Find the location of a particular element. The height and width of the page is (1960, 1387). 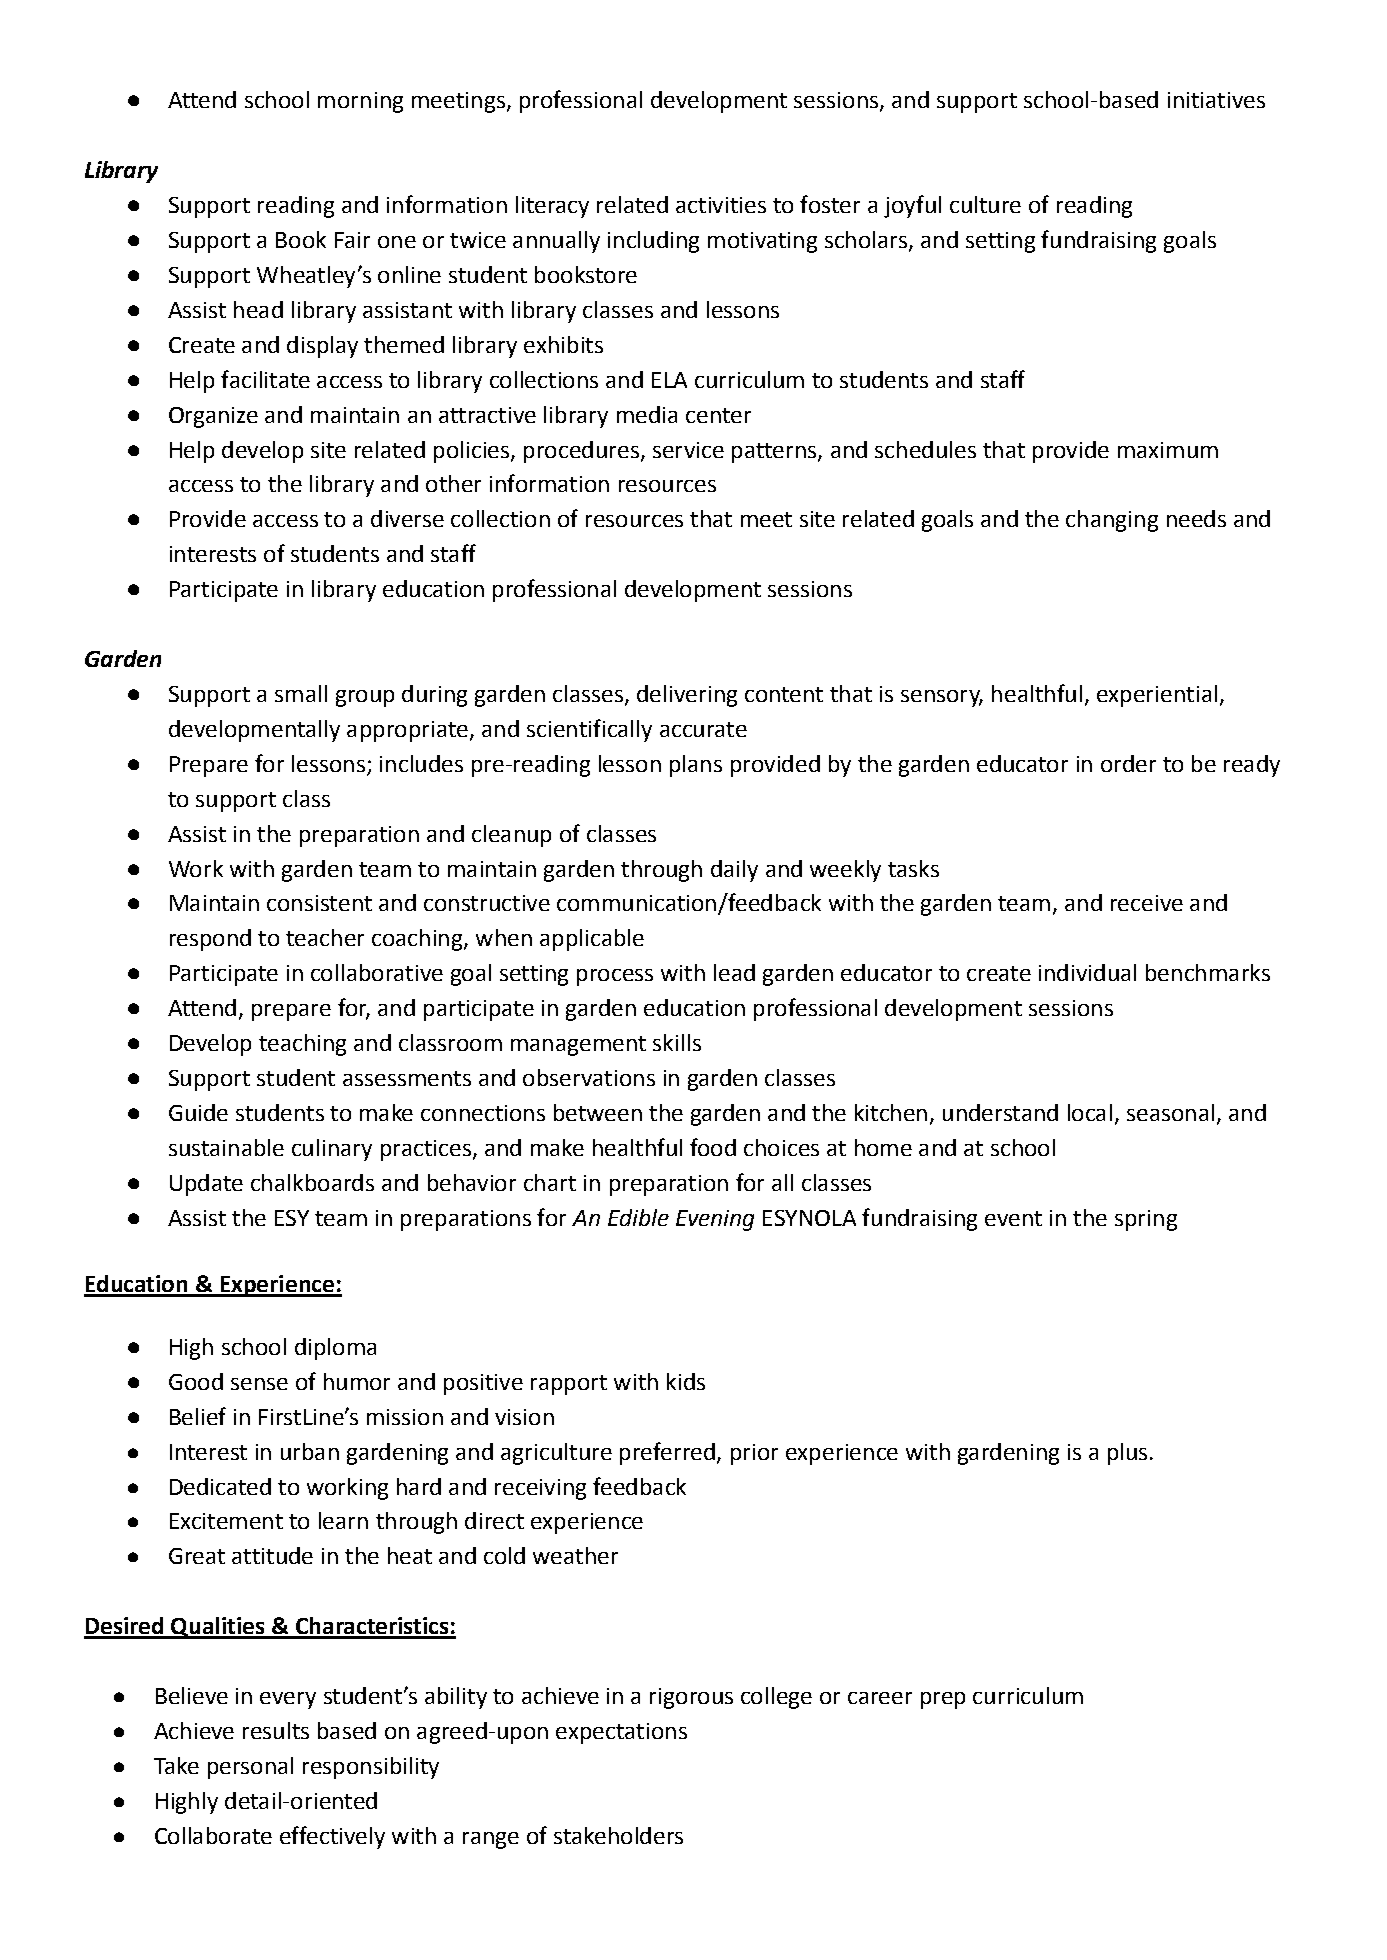

morning is located at coordinates (360, 102).
